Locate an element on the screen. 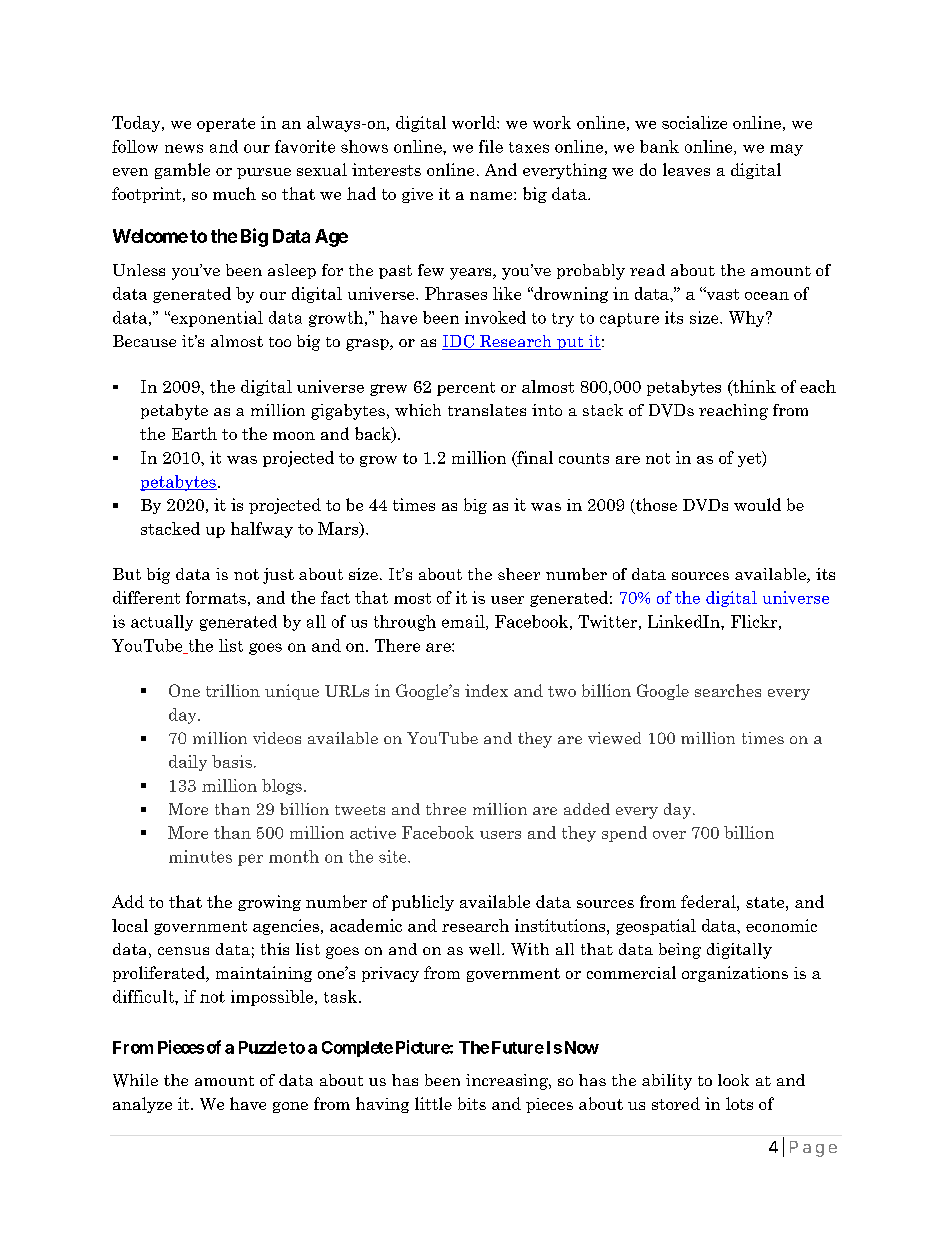  publicly is located at coordinates (423, 903).
